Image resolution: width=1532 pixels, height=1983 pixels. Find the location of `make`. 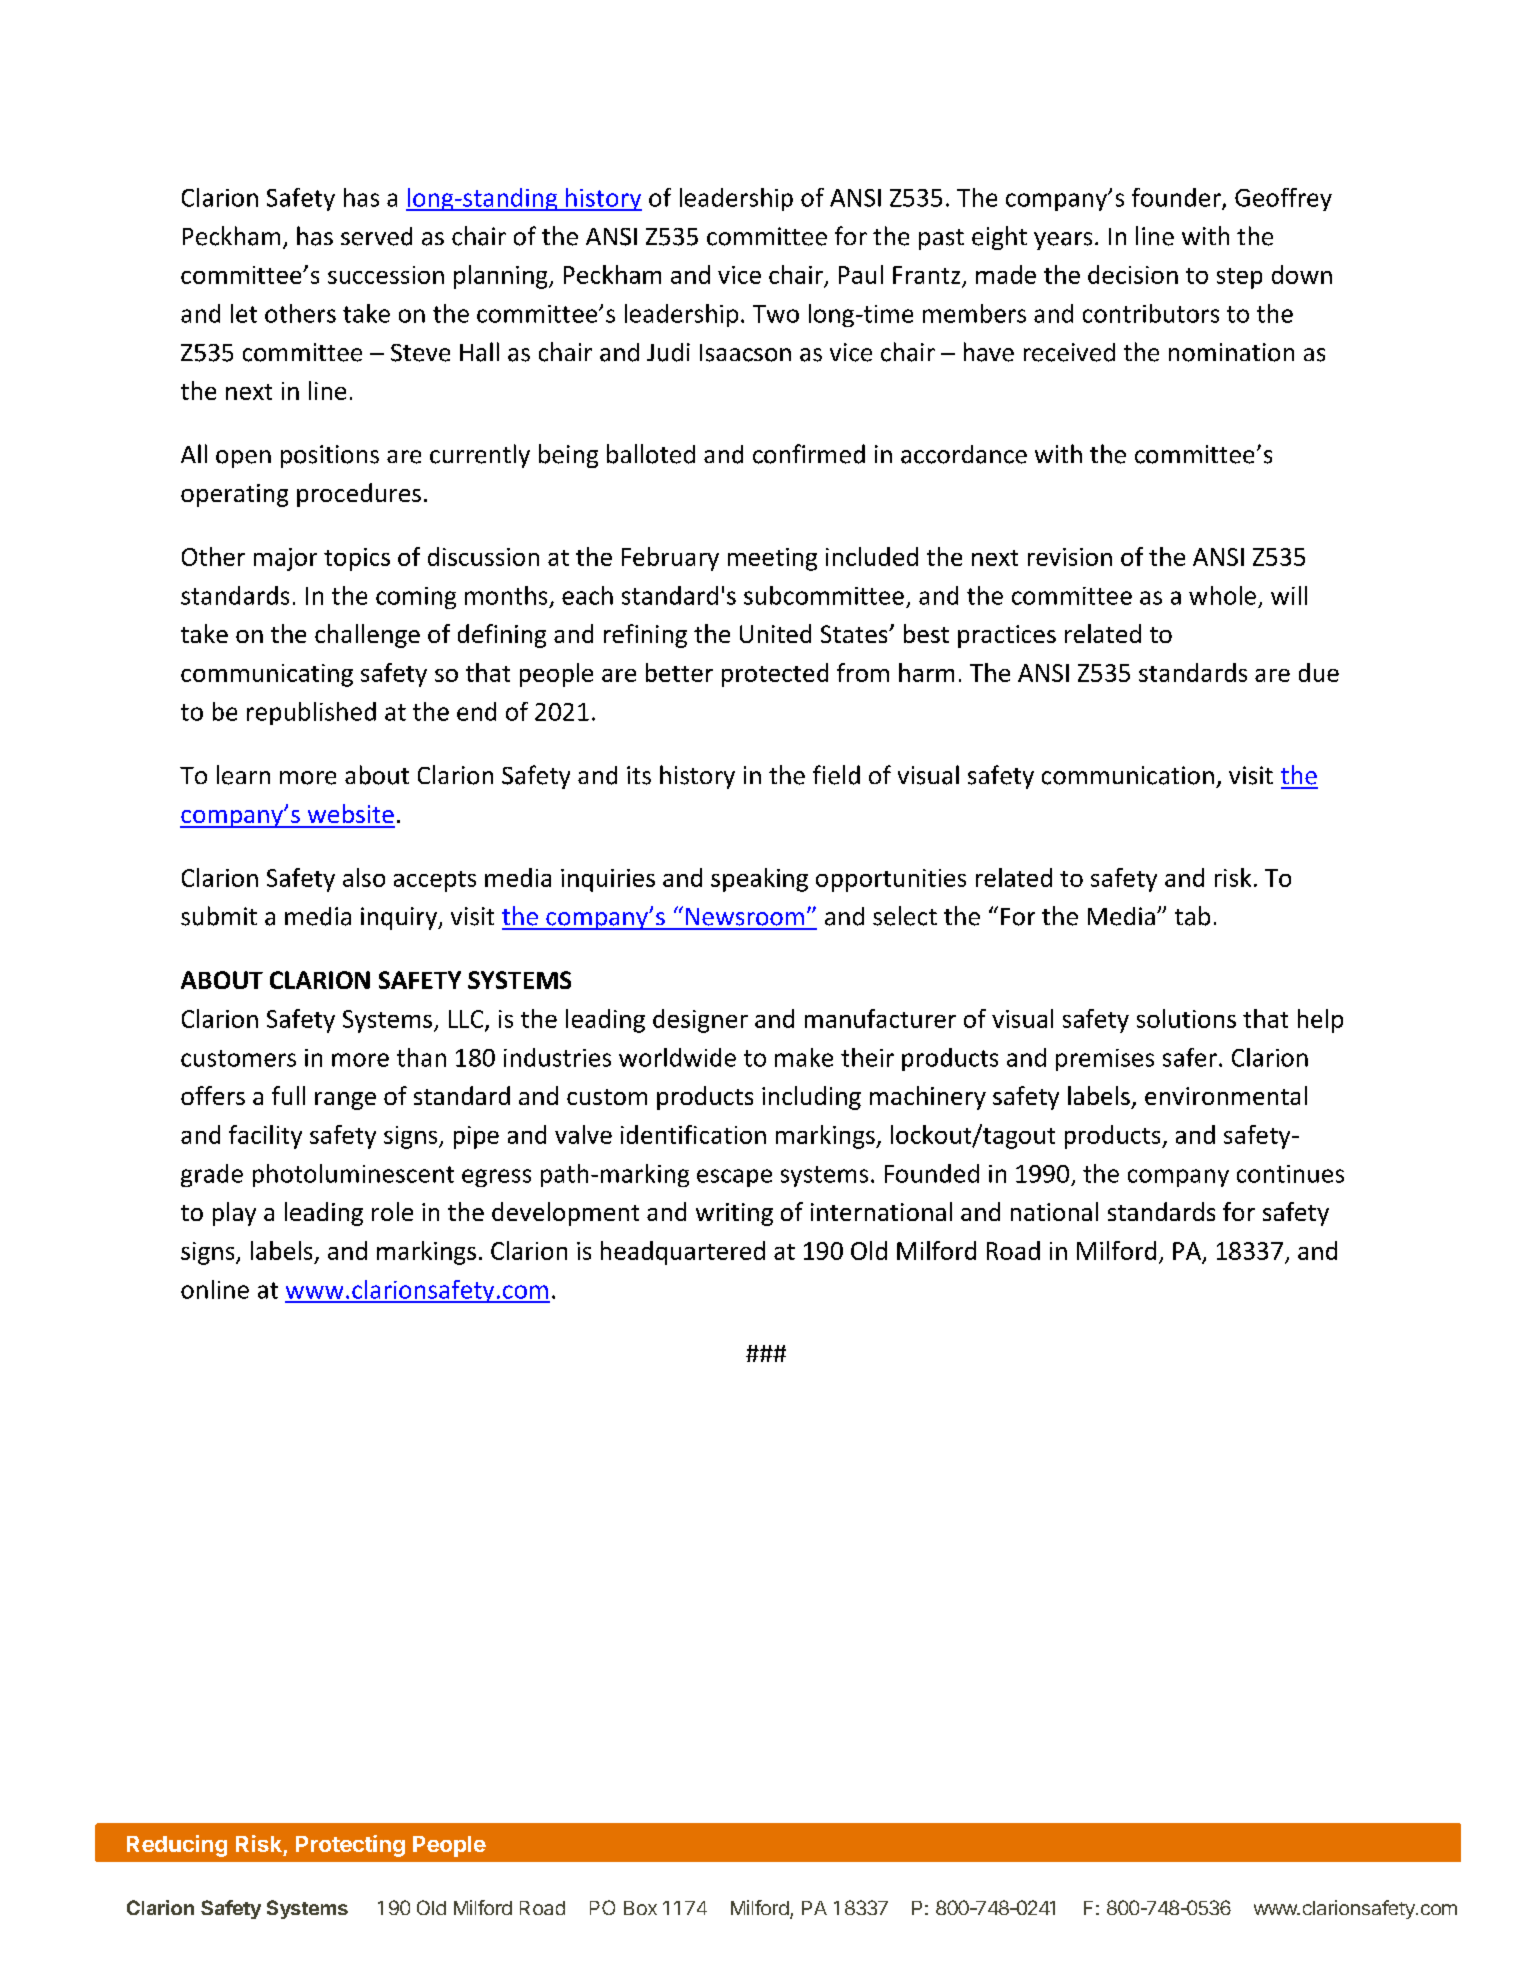

make is located at coordinates (804, 1057).
